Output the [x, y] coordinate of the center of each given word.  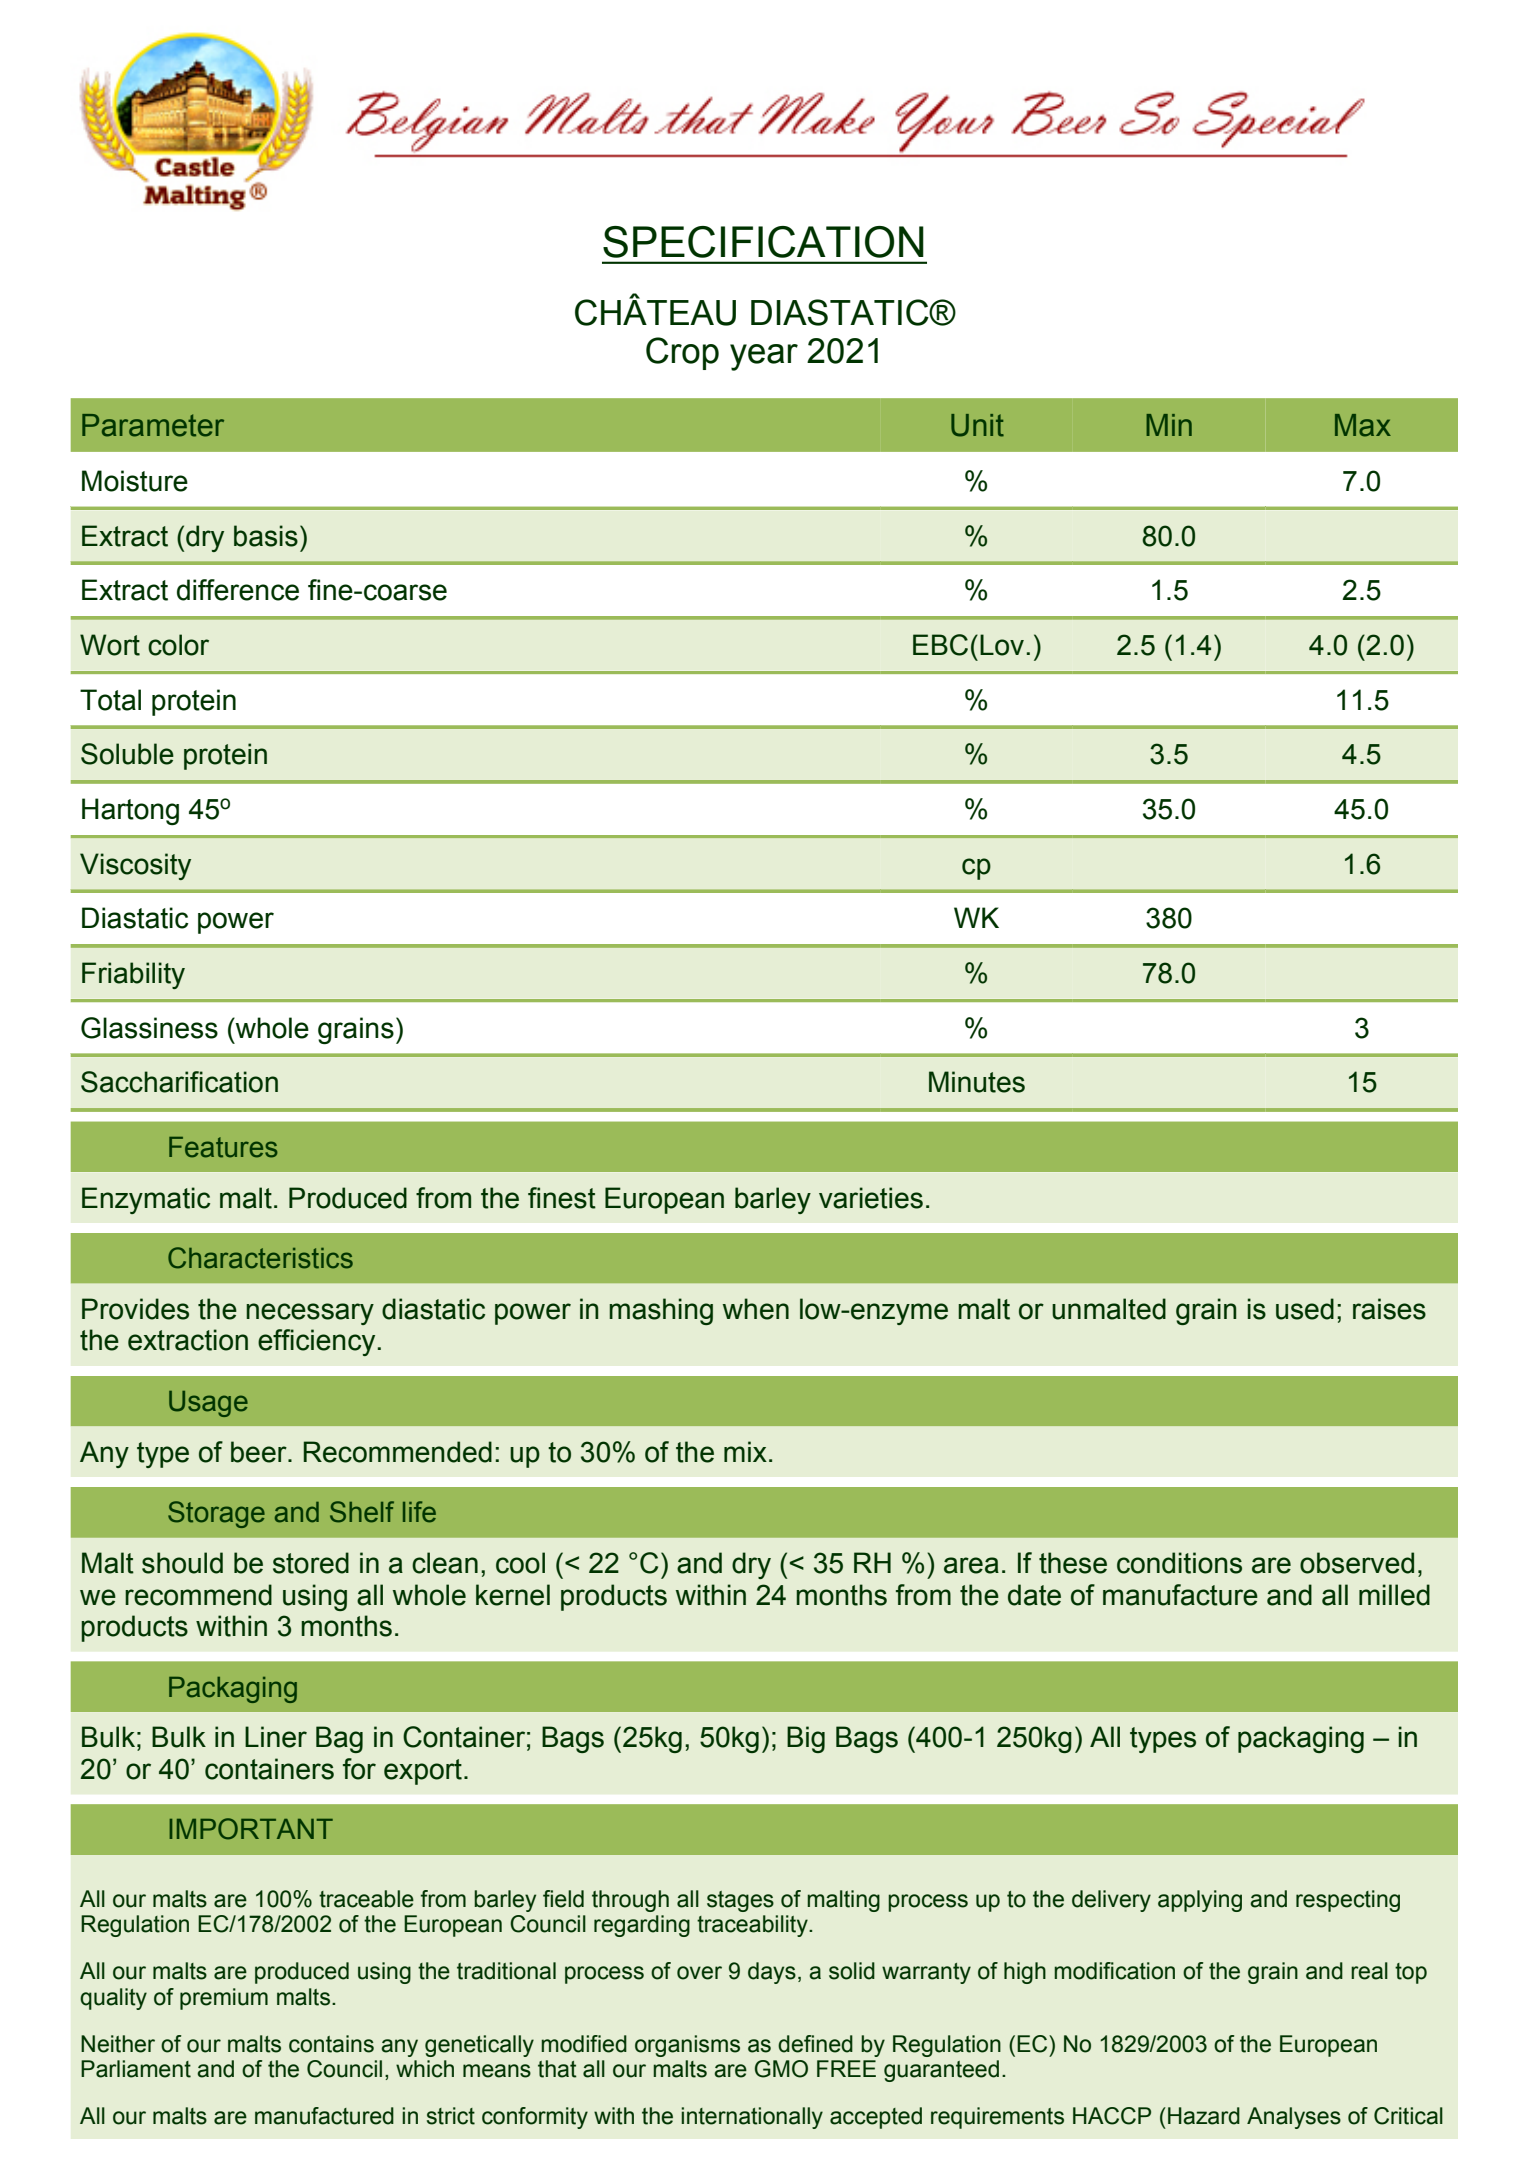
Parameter [153, 425]
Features [223, 1147]
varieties [871, 1198]
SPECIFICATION [763, 242]
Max [1363, 425]
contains [331, 2044]
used [1305, 1309]
